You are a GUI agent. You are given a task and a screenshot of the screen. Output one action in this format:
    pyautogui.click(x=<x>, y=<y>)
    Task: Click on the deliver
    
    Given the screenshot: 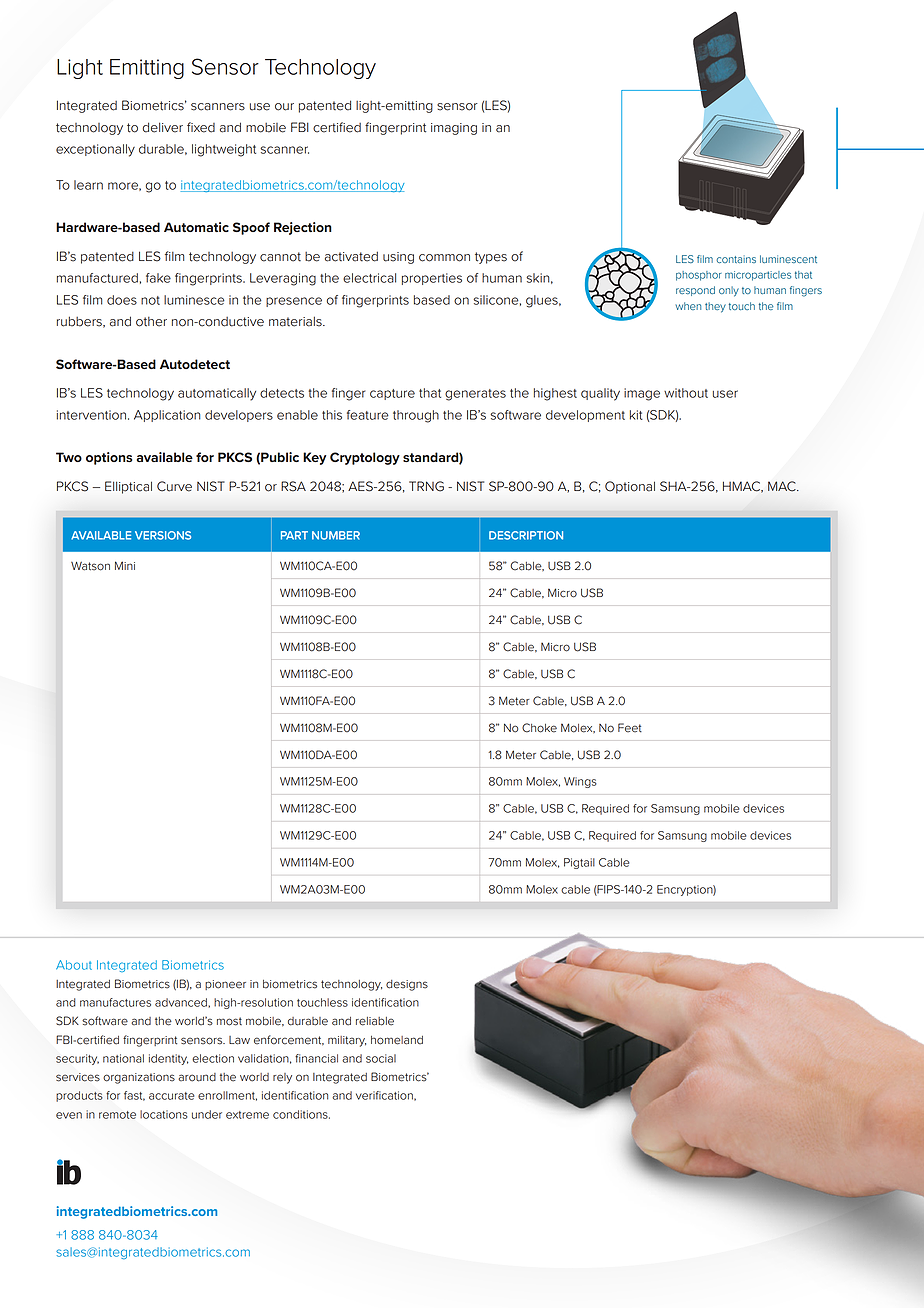 What is the action you would take?
    pyautogui.click(x=162, y=127)
